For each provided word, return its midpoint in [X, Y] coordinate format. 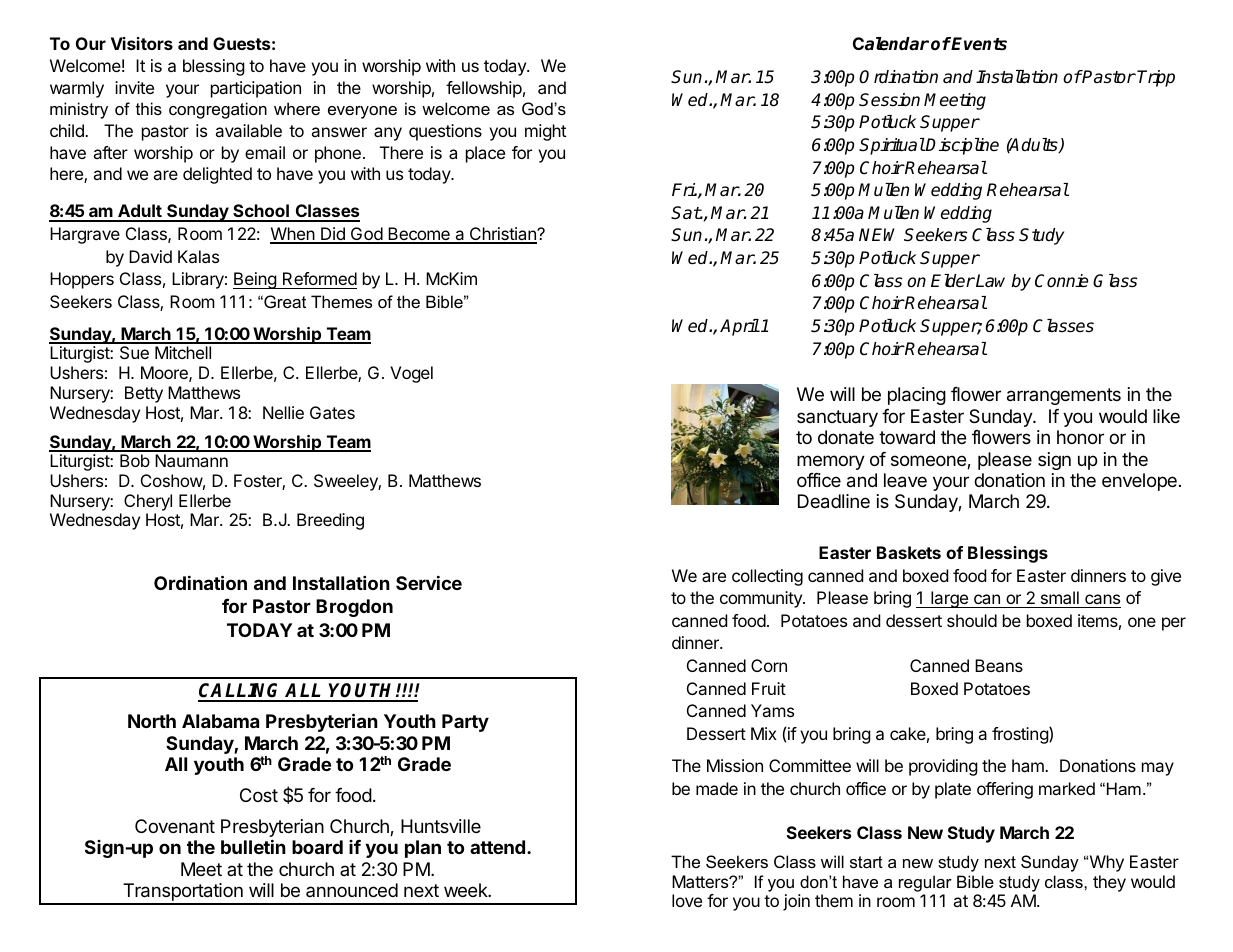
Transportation [183, 893]
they [1109, 883]
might [545, 132]
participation [256, 89]
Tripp [1156, 78]
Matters [701, 881]
